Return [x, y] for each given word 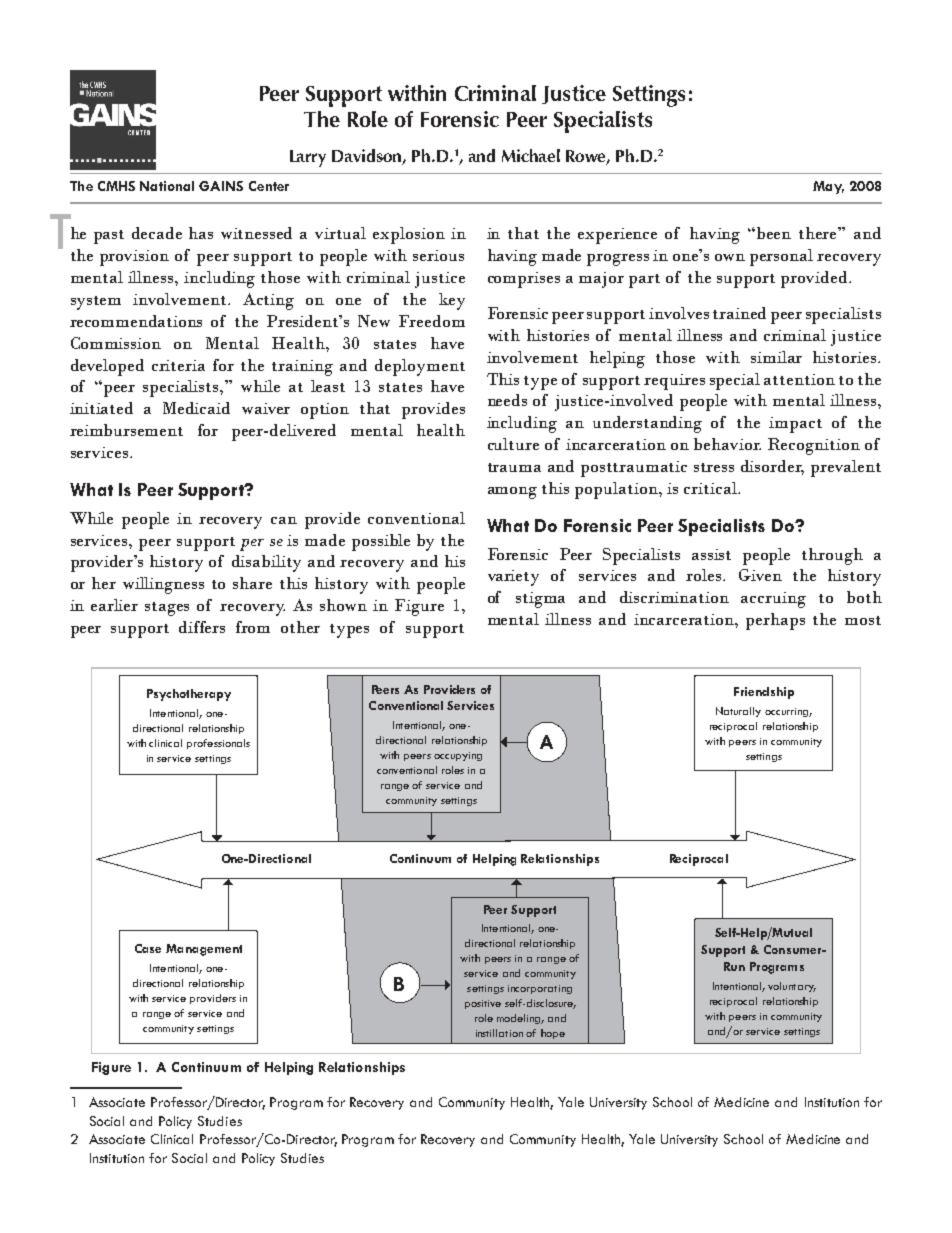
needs [507, 400]
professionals [218, 744]
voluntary [792, 987]
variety [513, 578]
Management [204, 950]
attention [799, 379]
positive [483, 1004]
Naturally [738, 712]
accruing [773, 600]
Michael [531, 155]
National [167, 186]
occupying [458, 756]
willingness [163, 585]
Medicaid [196, 408]
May [828, 187]
